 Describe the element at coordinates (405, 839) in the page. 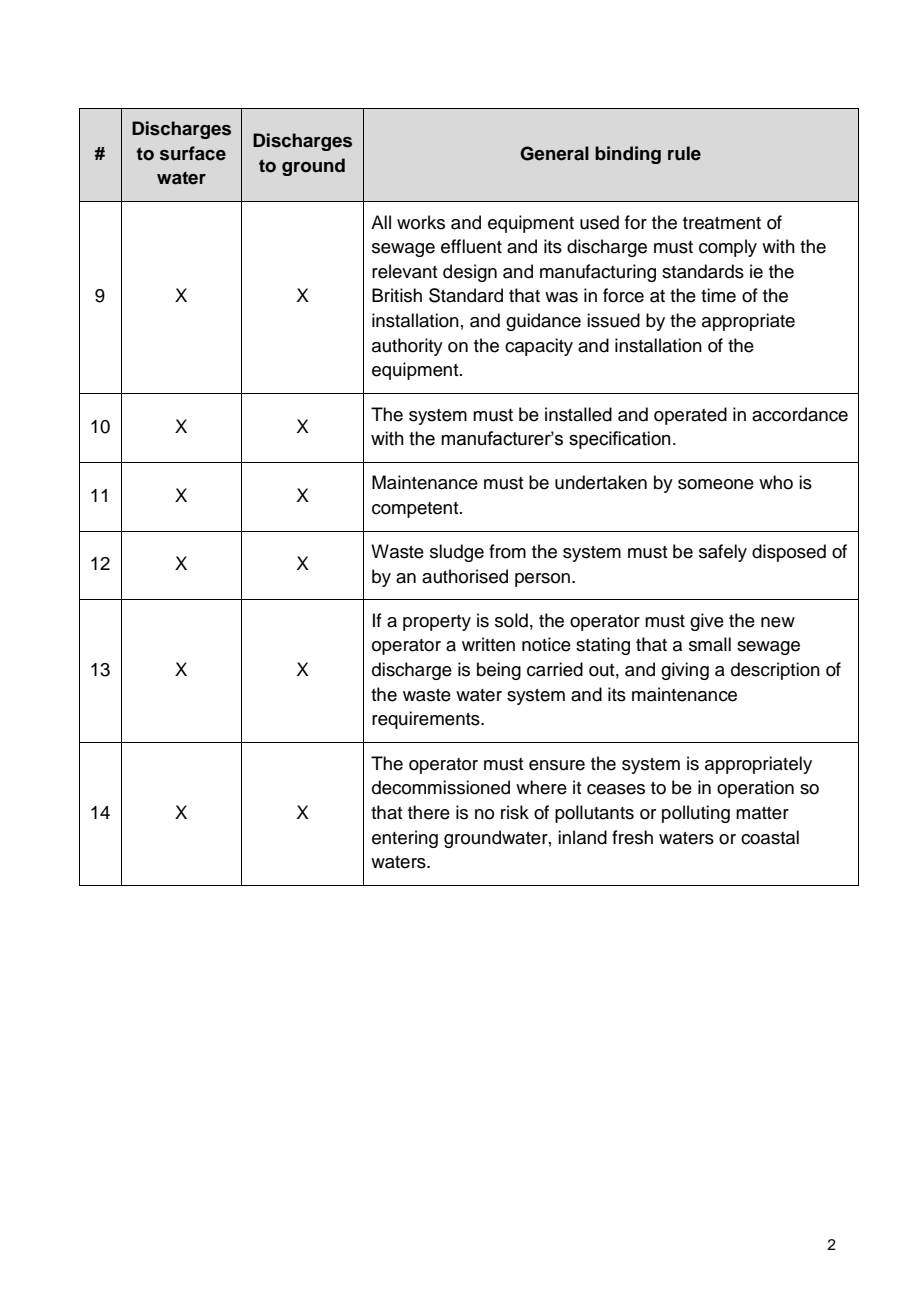

I see `entering` at that location.
